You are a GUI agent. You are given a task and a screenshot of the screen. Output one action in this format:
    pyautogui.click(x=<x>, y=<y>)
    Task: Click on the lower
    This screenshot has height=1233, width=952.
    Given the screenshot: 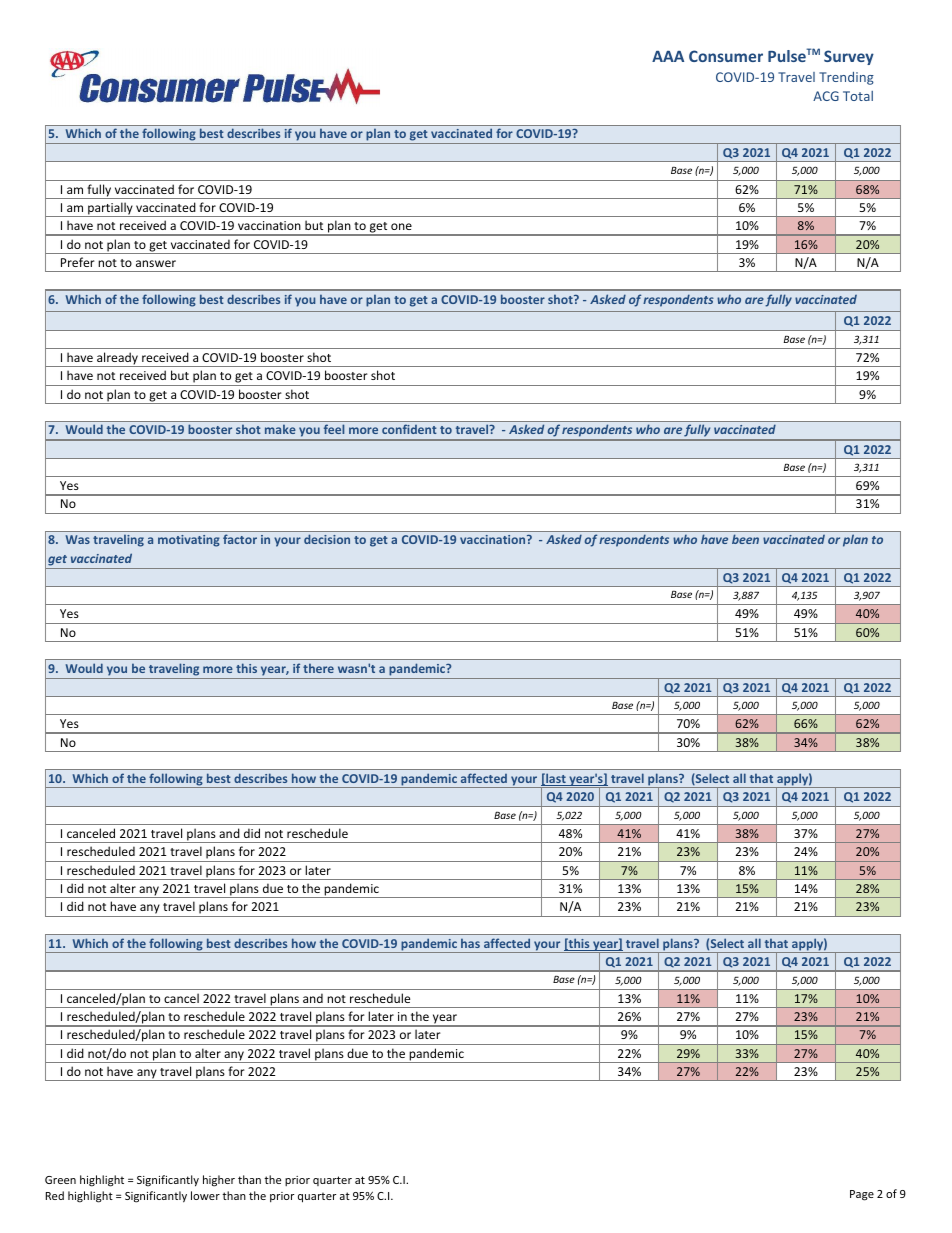 What is the action you would take?
    pyautogui.click(x=205, y=1195)
